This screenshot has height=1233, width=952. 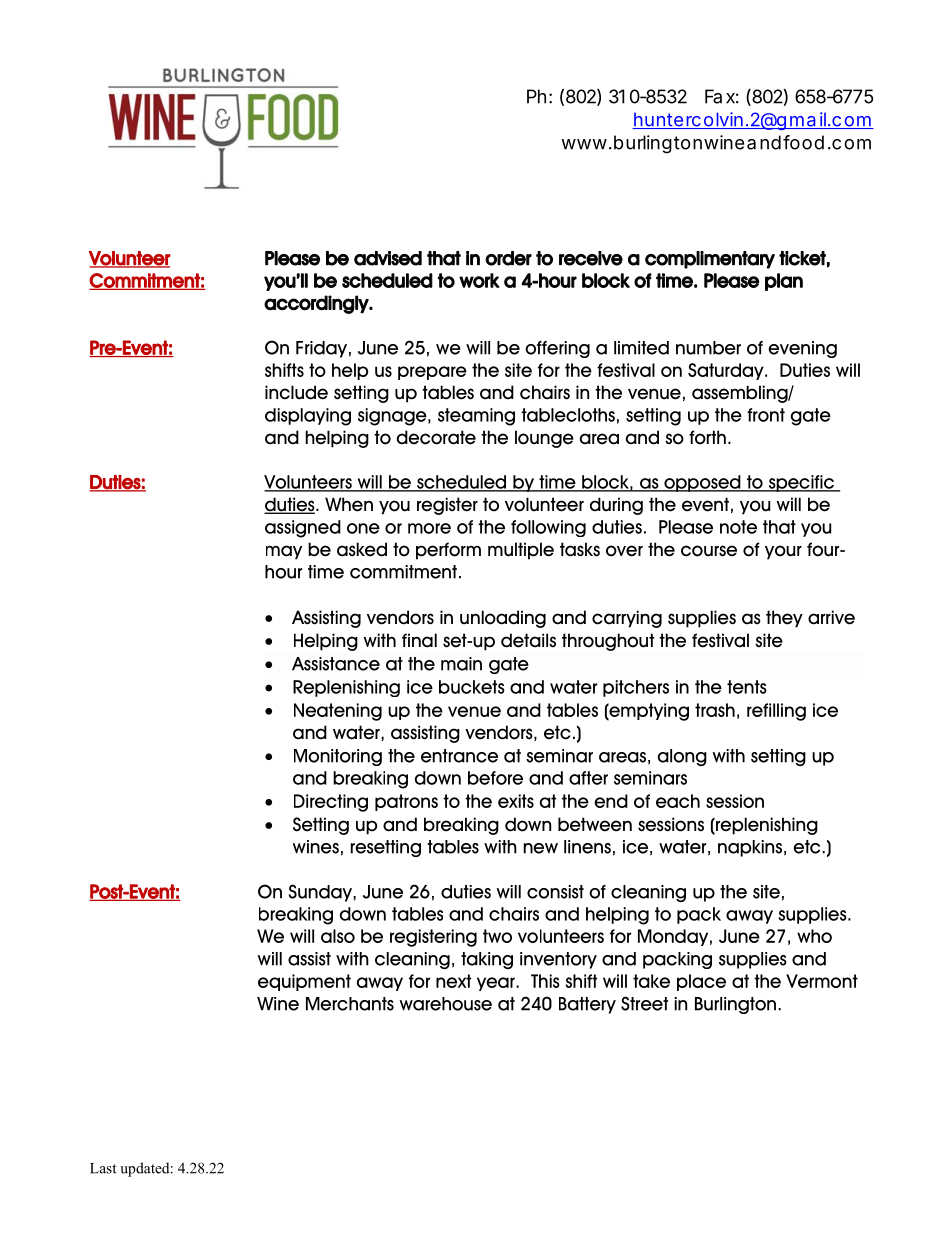 I want to click on plan, so click(x=784, y=282).
